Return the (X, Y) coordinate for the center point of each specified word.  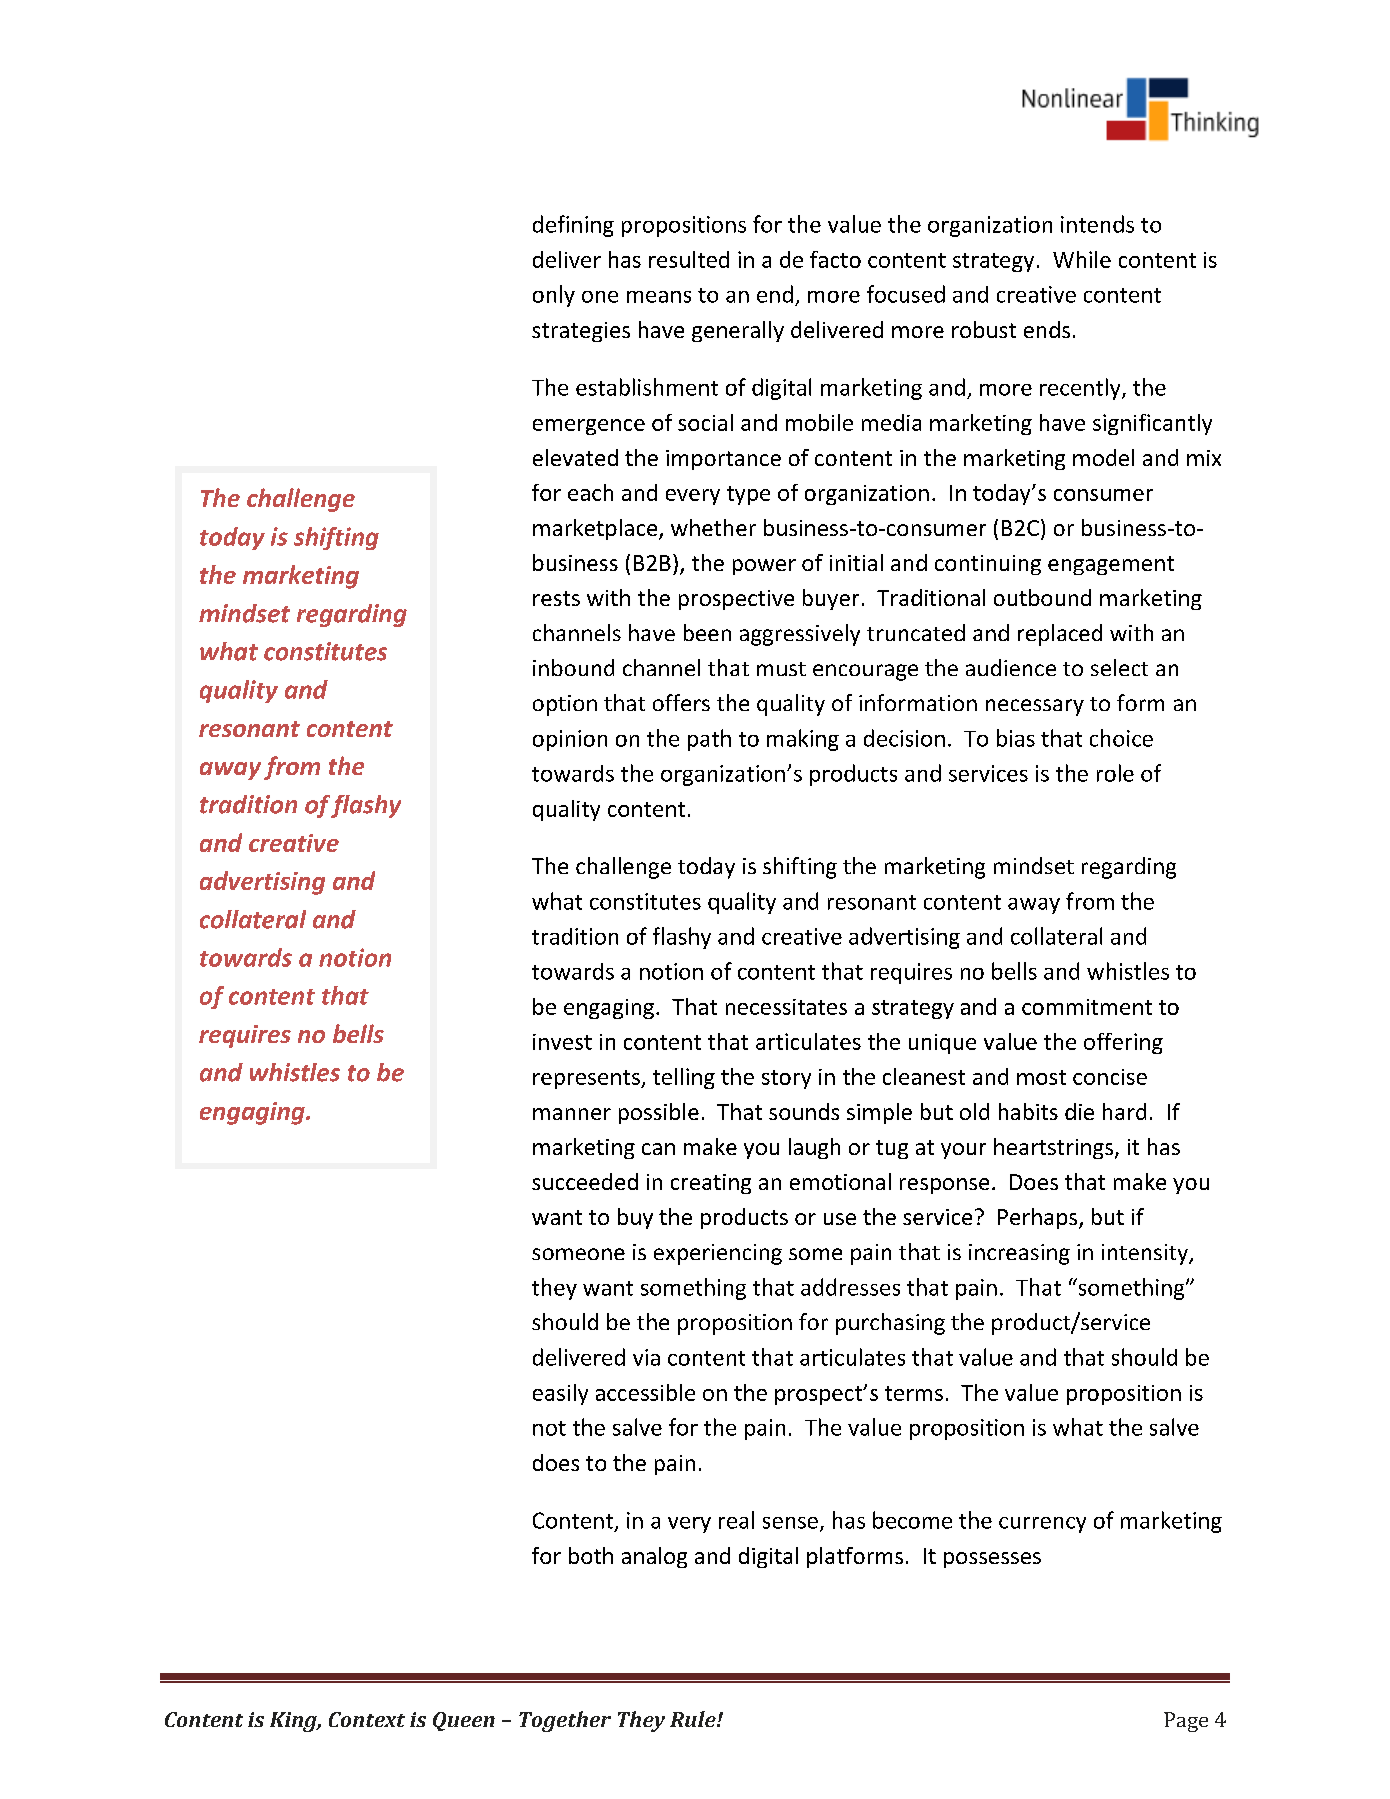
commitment (1087, 1007)
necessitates (786, 1007)
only (554, 296)
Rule (694, 1719)
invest (562, 1042)
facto (835, 259)
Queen (464, 1721)
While (1082, 259)
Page (1186, 1722)
